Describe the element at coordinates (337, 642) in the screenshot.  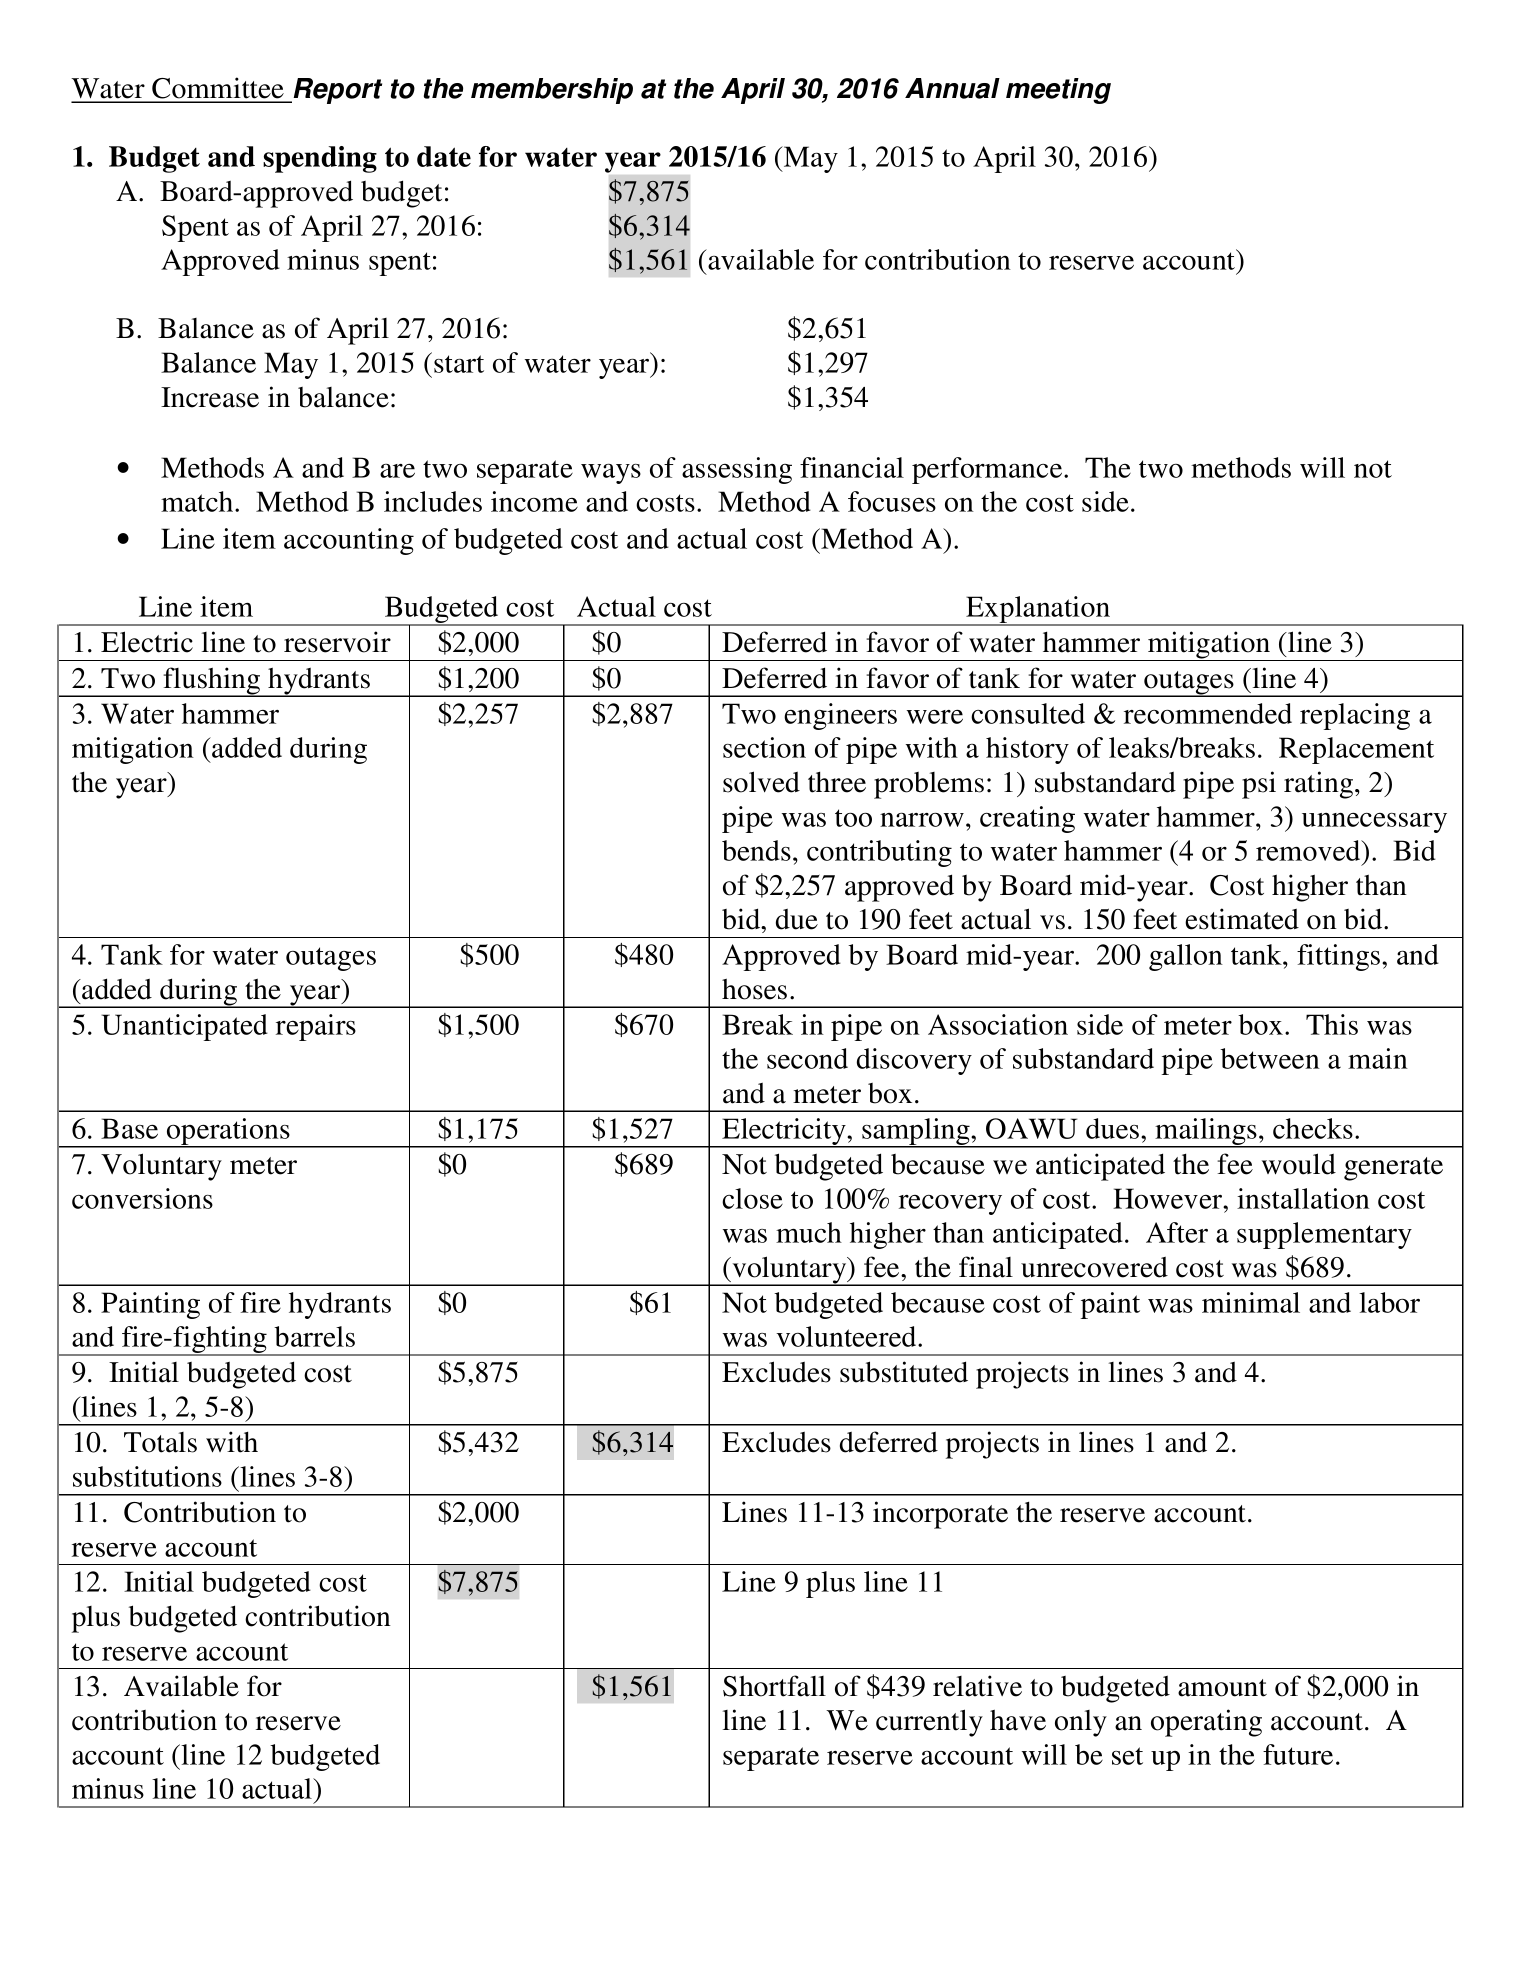
I see `reservoir` at that location.
